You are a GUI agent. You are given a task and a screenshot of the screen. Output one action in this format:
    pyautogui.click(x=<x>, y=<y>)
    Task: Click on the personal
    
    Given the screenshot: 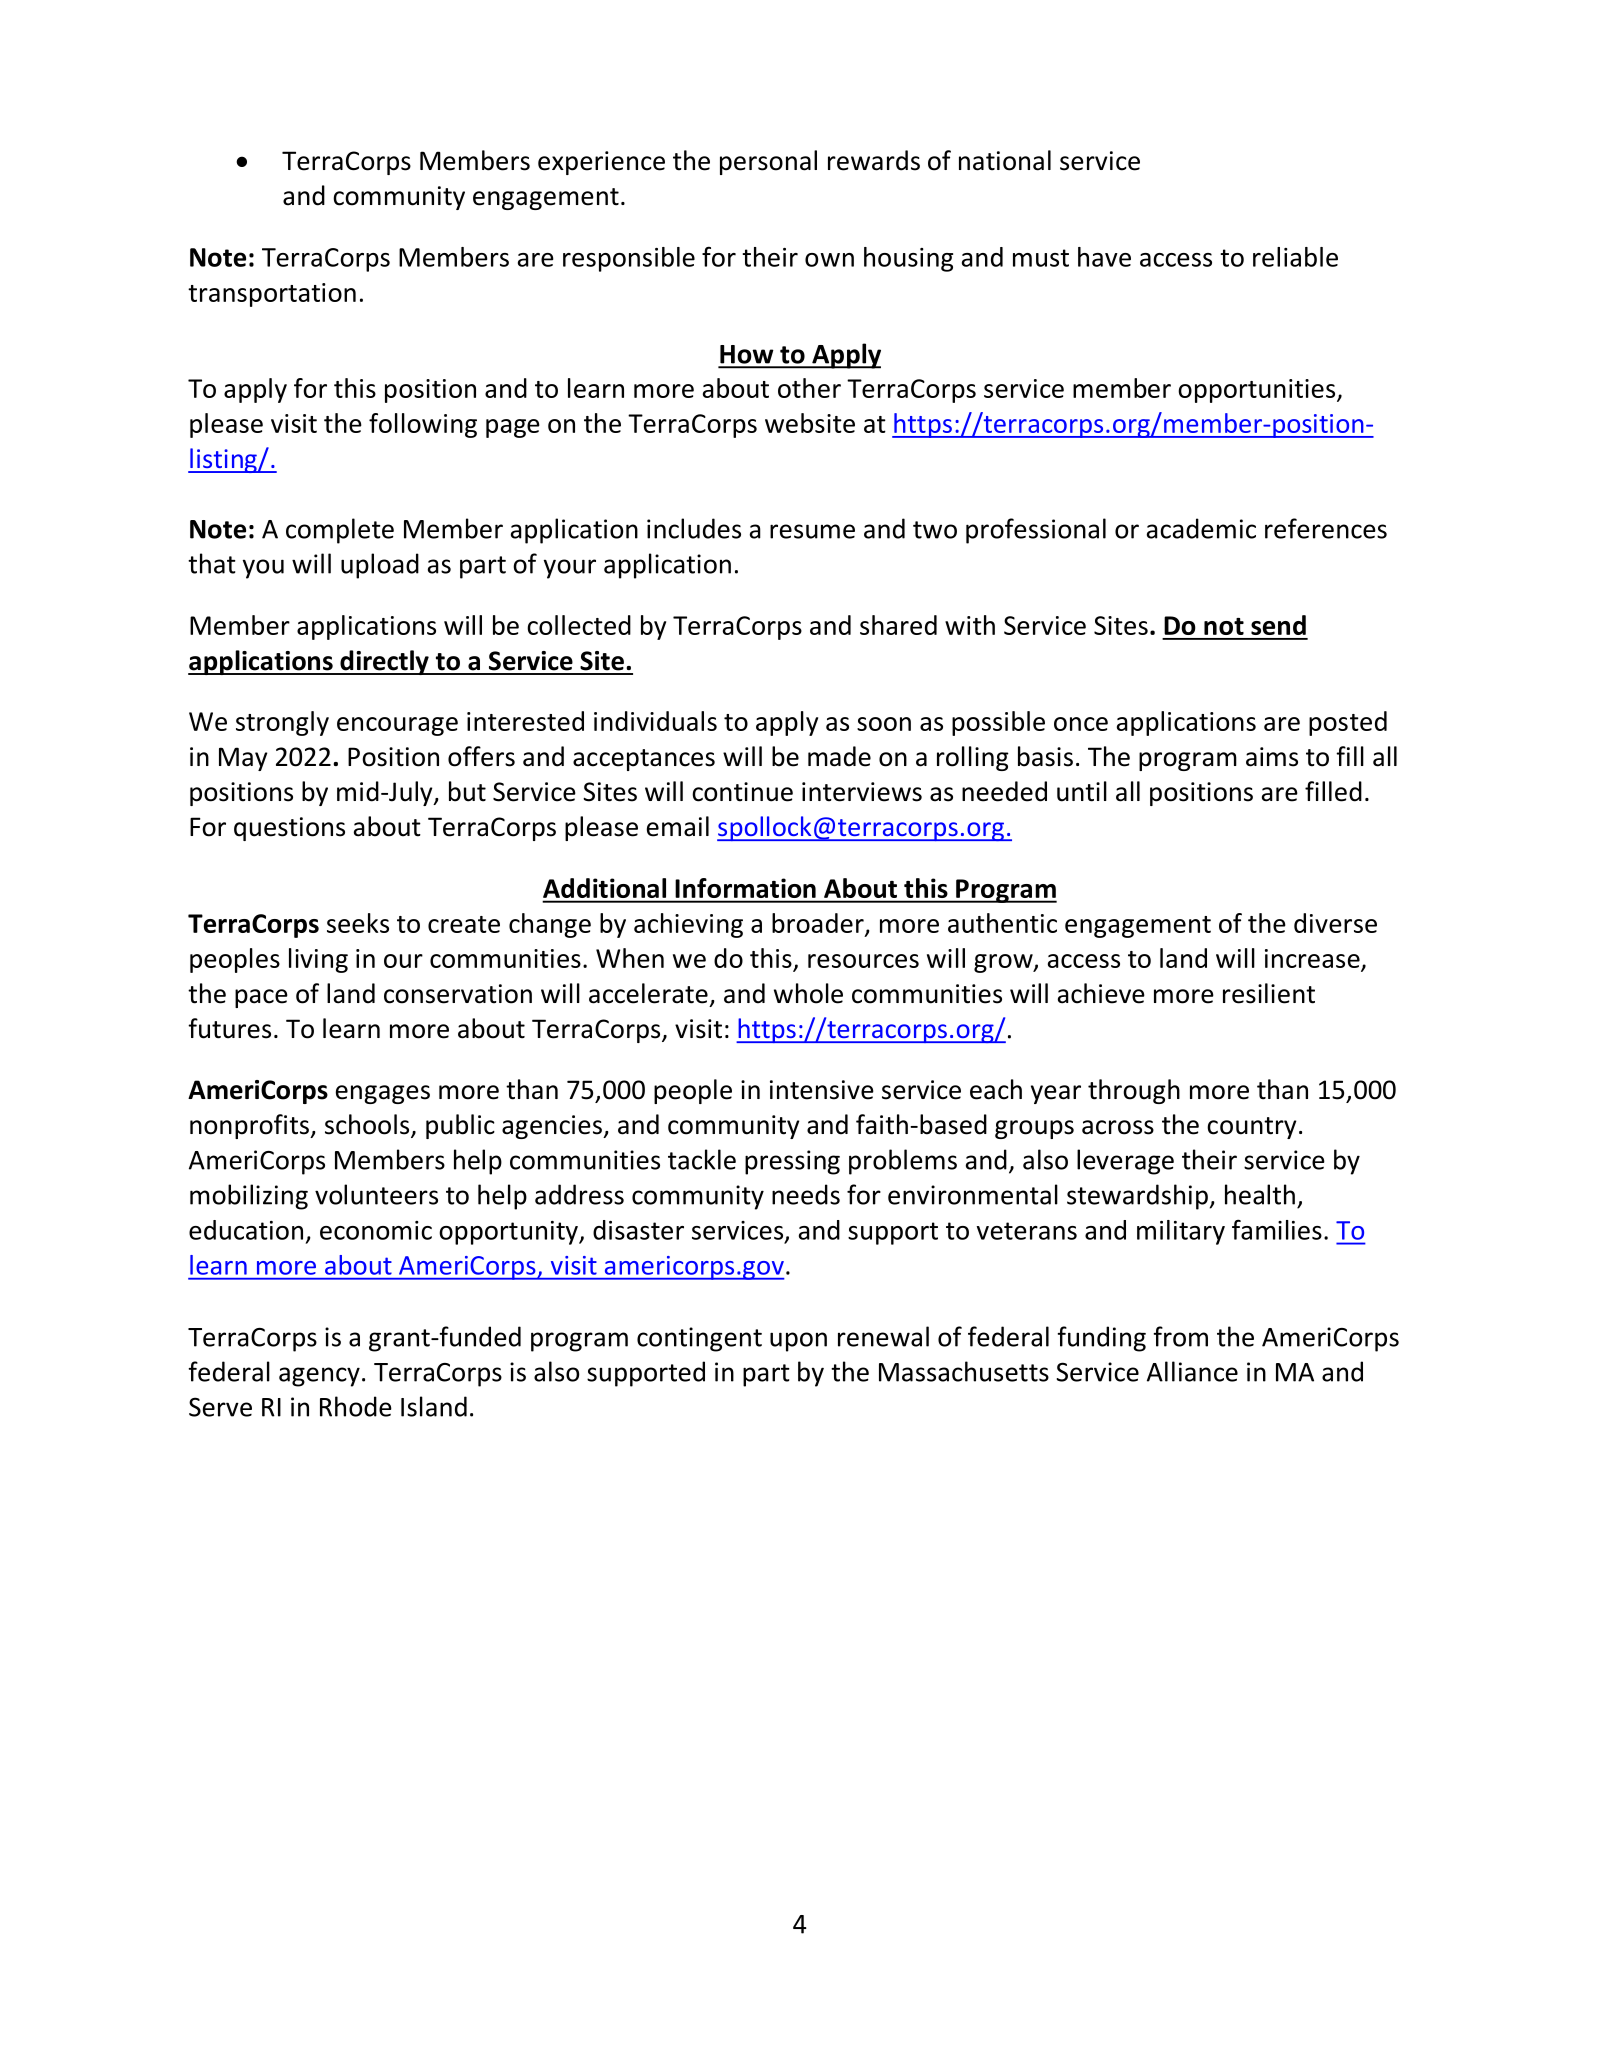 What is the action you would take?
    pyautogui.click(x=768, y=162)
